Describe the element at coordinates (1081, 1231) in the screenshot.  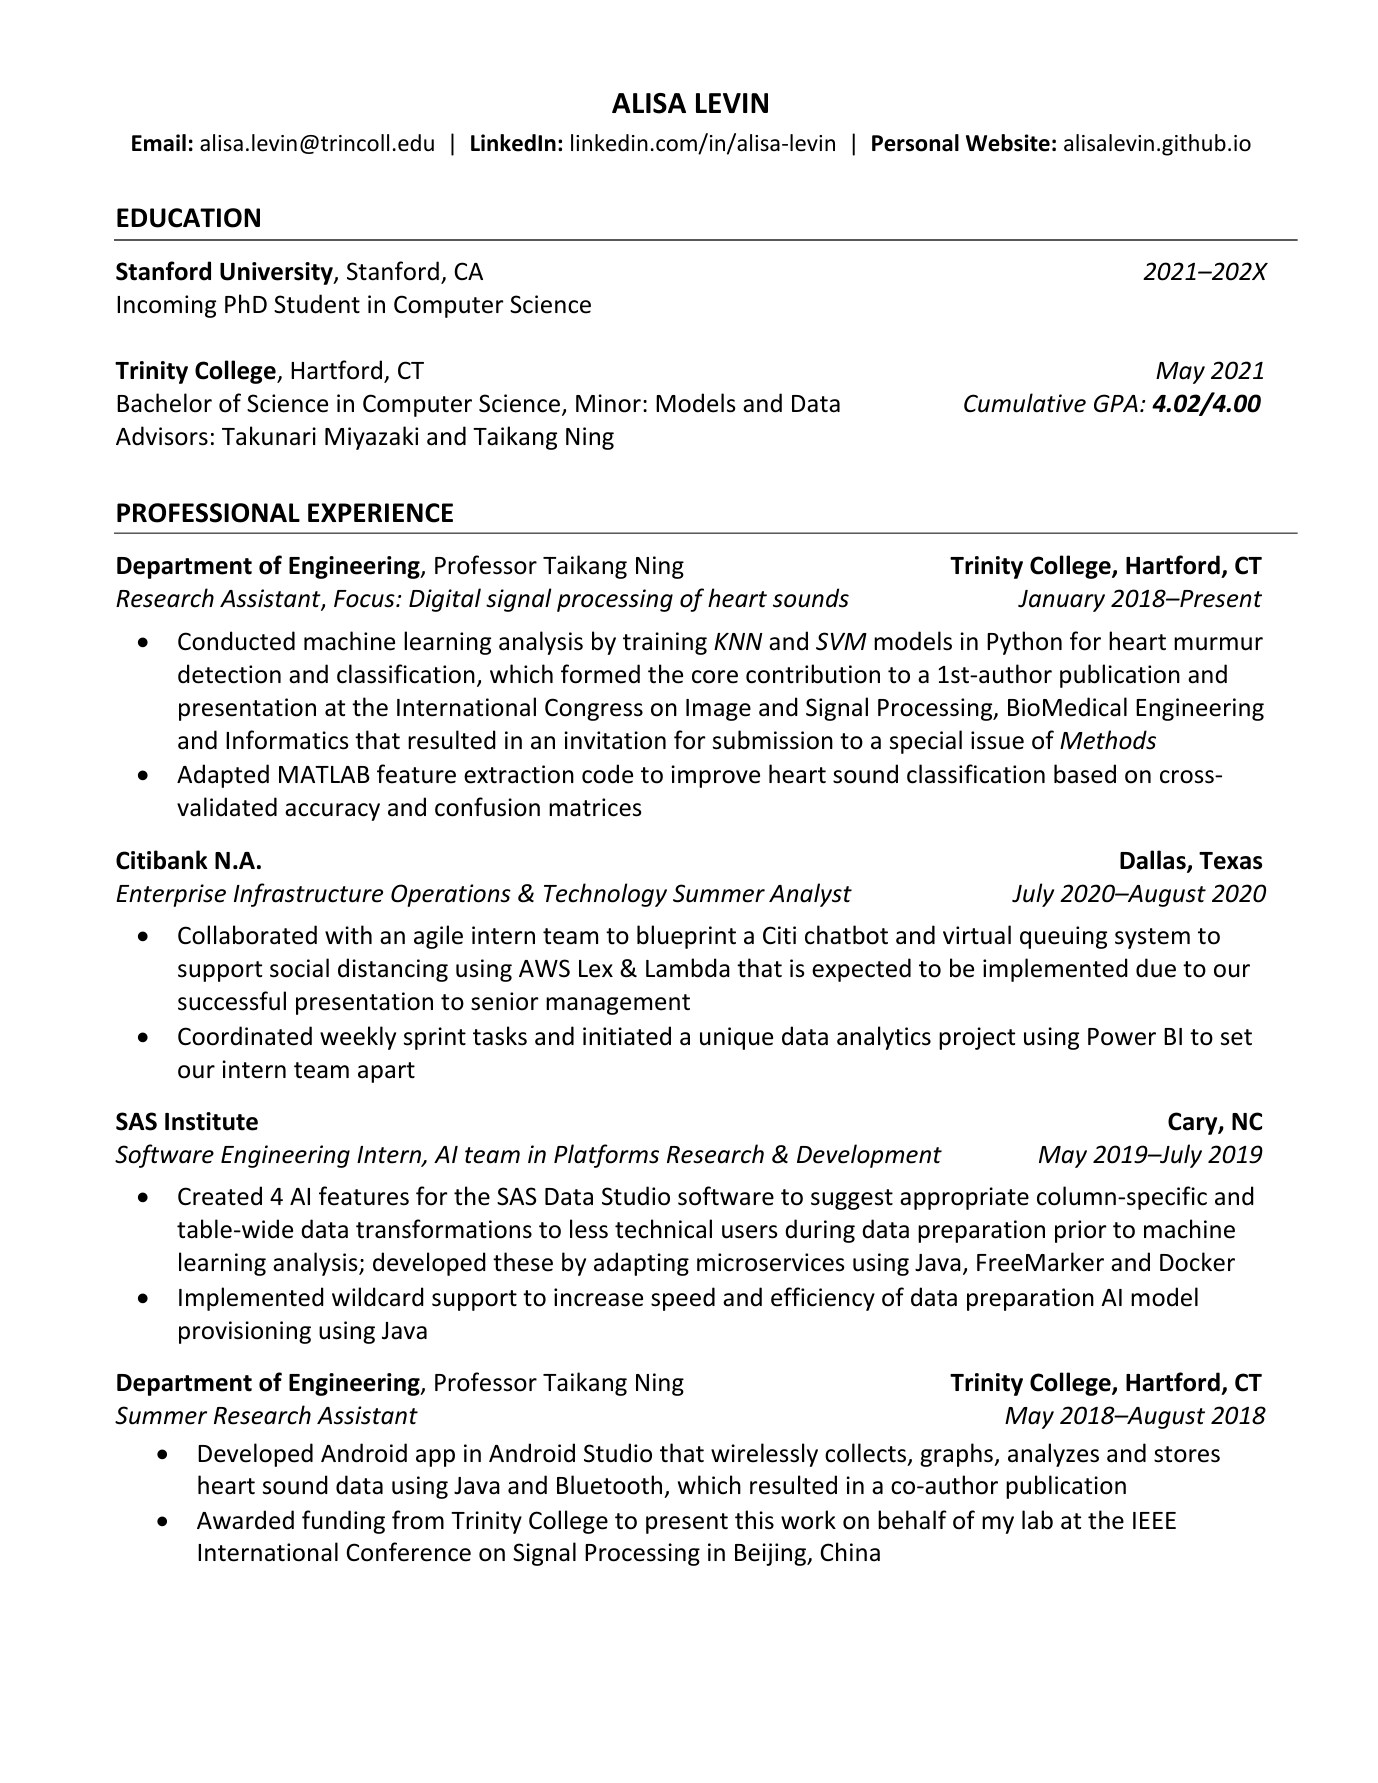
I see `prior` at that location.
